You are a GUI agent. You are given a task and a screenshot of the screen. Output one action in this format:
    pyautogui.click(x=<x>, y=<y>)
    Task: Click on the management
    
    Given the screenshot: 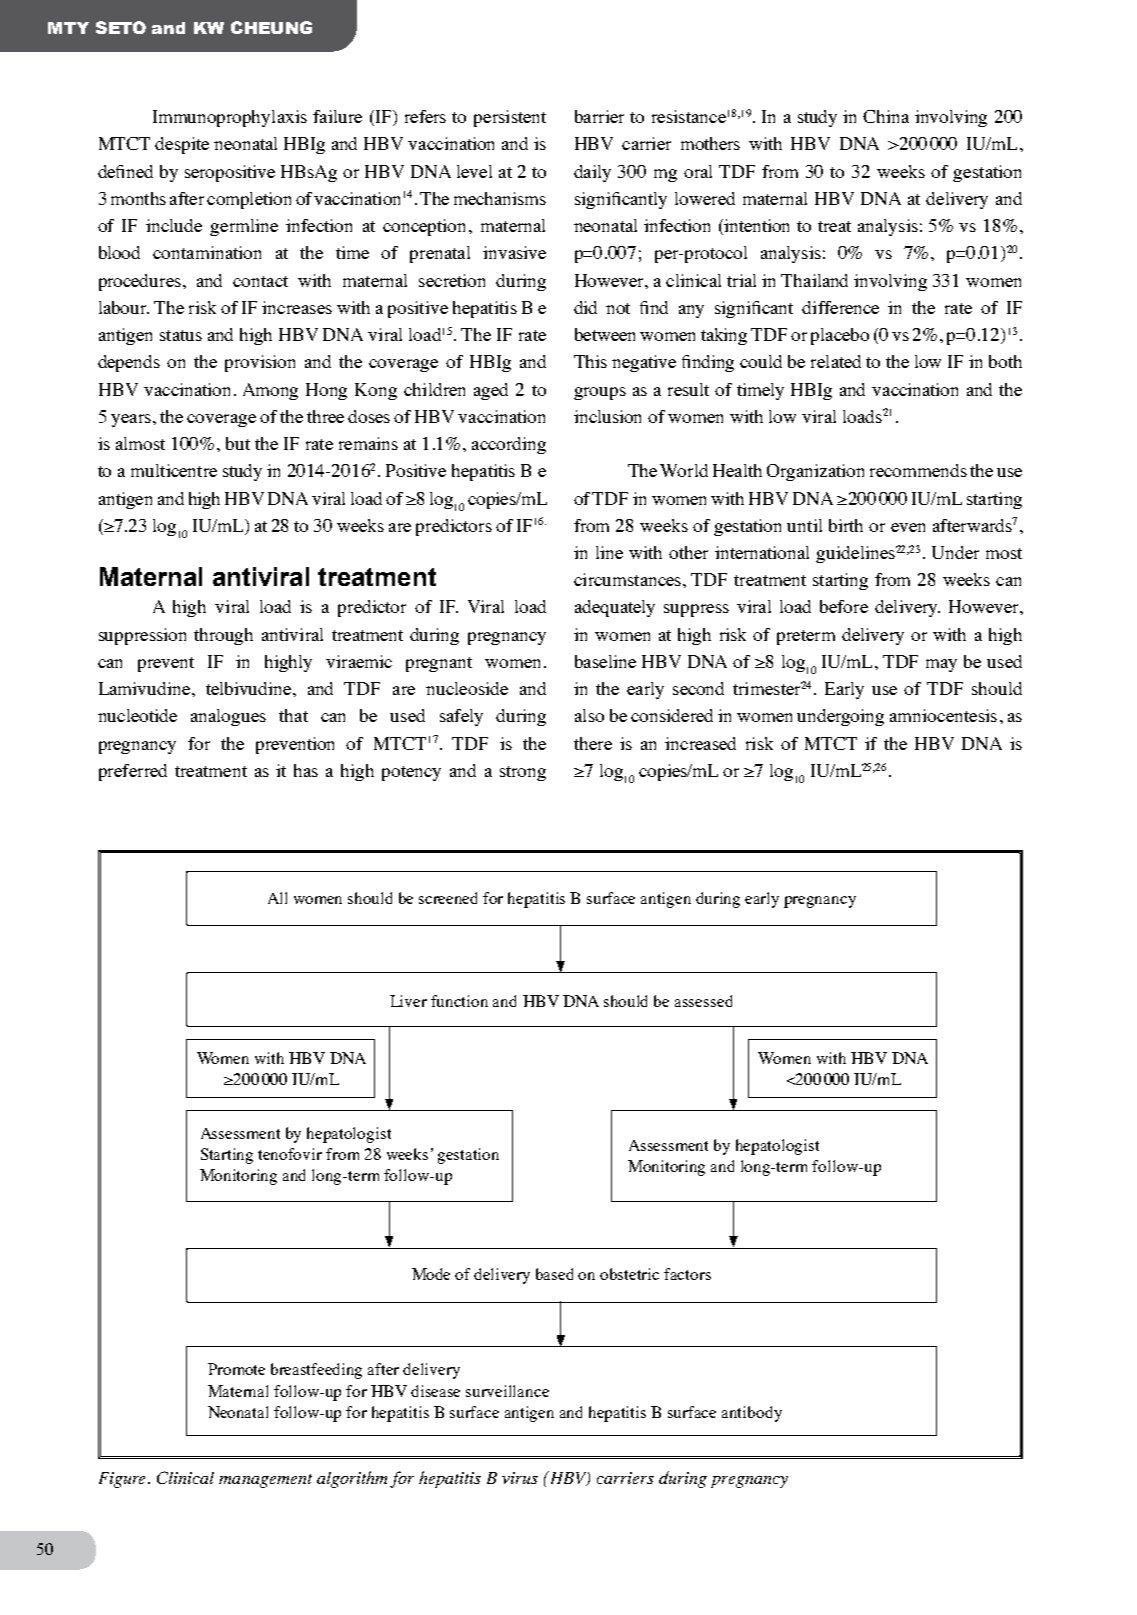 What is the action you would take?
    pyautogui.click(x=265, y=1481)
